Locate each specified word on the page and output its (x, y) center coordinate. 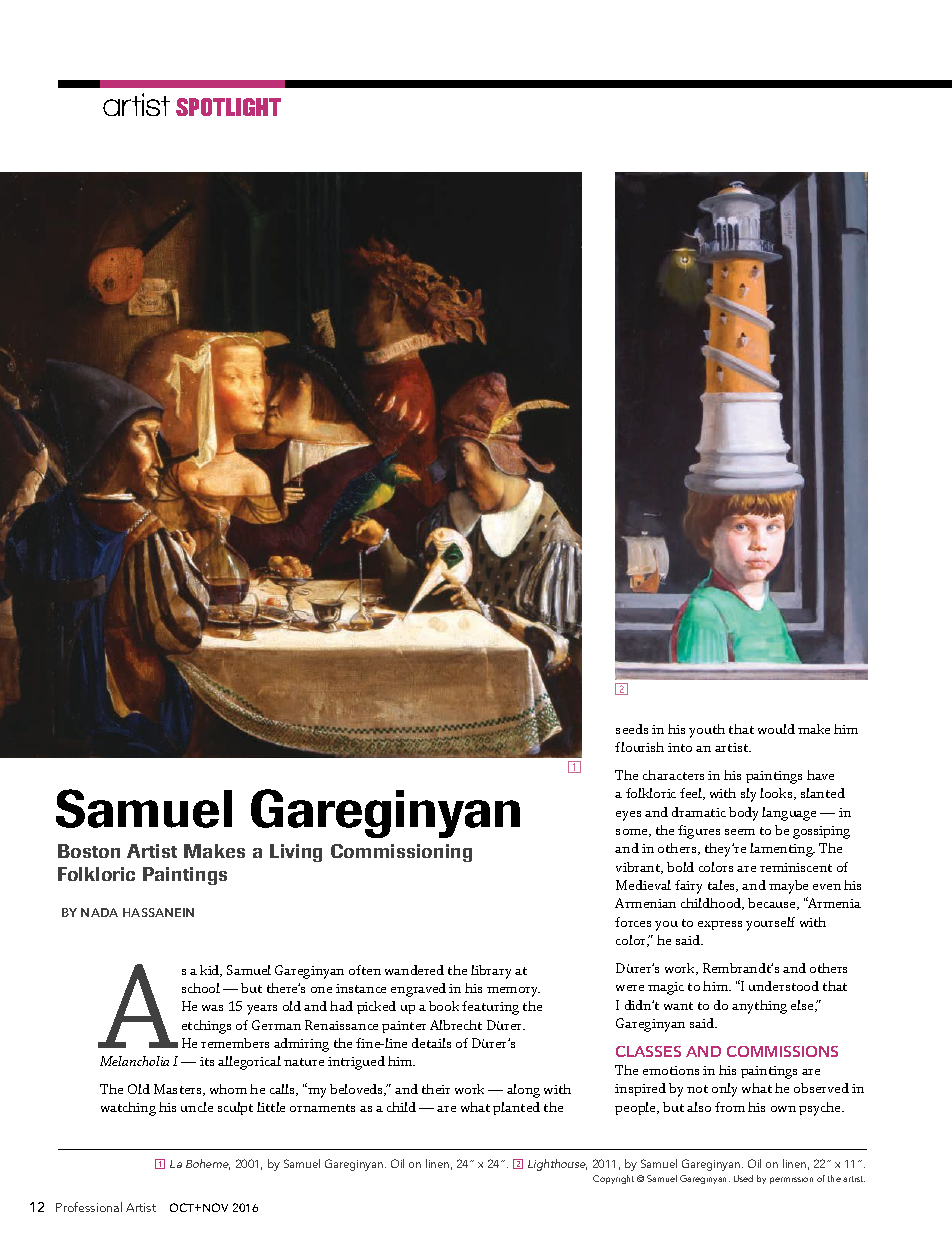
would (776, 729)
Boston (89, 851)
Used (743, 1178)
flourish (639, 747)
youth (707, 731)
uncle (197, 1107)
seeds (632, 729)
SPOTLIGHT (228, 107)
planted (516, 1108)
